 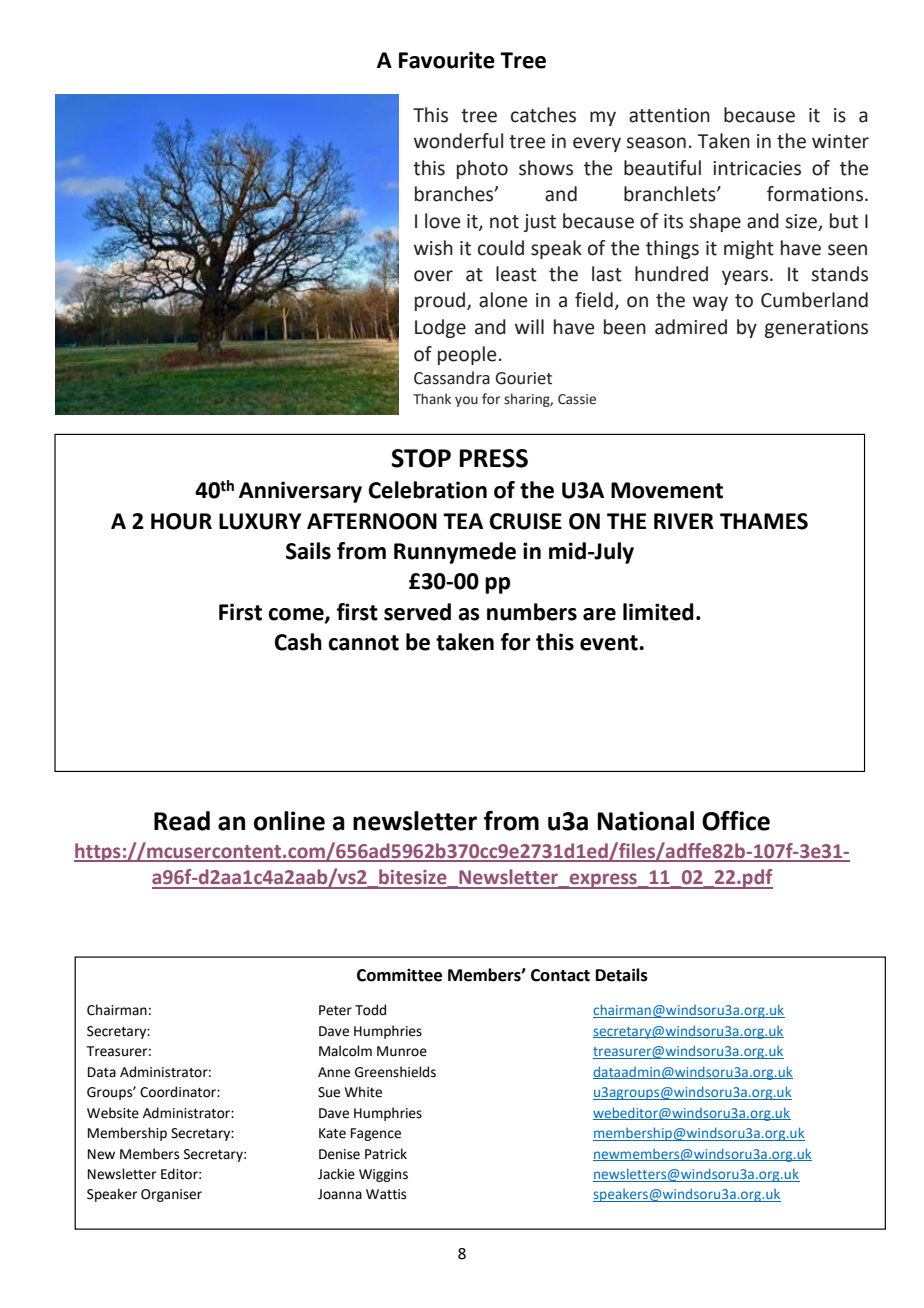 What do you see at coordinates (458, 141) in the screenshot?
I see `wonderful` at bounding box center [458, 141].
